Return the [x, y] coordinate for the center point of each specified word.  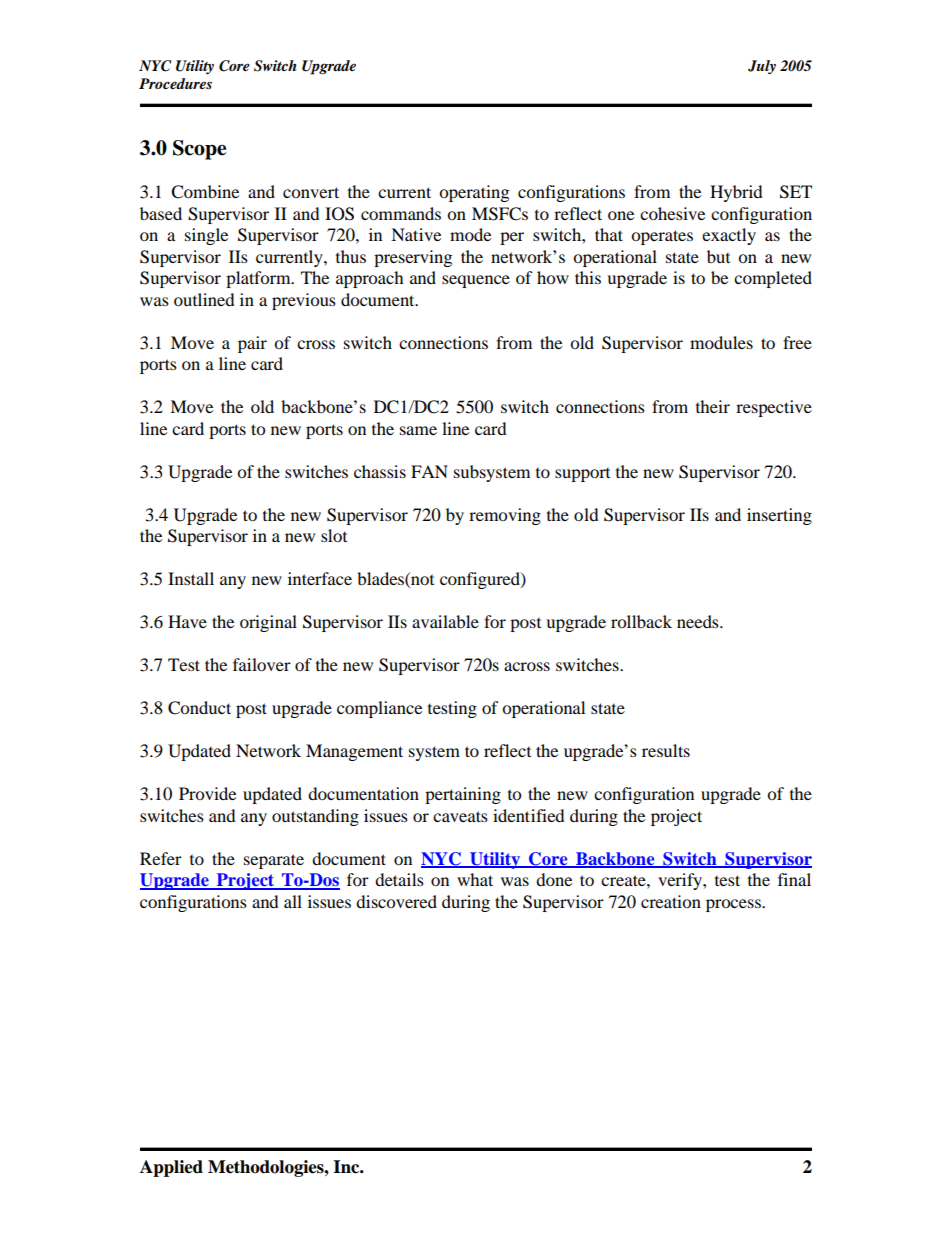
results [666, 750]
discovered [396, 901]
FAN [429, 471]
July [762, 67]
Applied [171, 1168]
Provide [207, 793]
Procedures [175, 83]
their [713, 406]
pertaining [463, 795]
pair [252, 344]
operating [474, 193]
